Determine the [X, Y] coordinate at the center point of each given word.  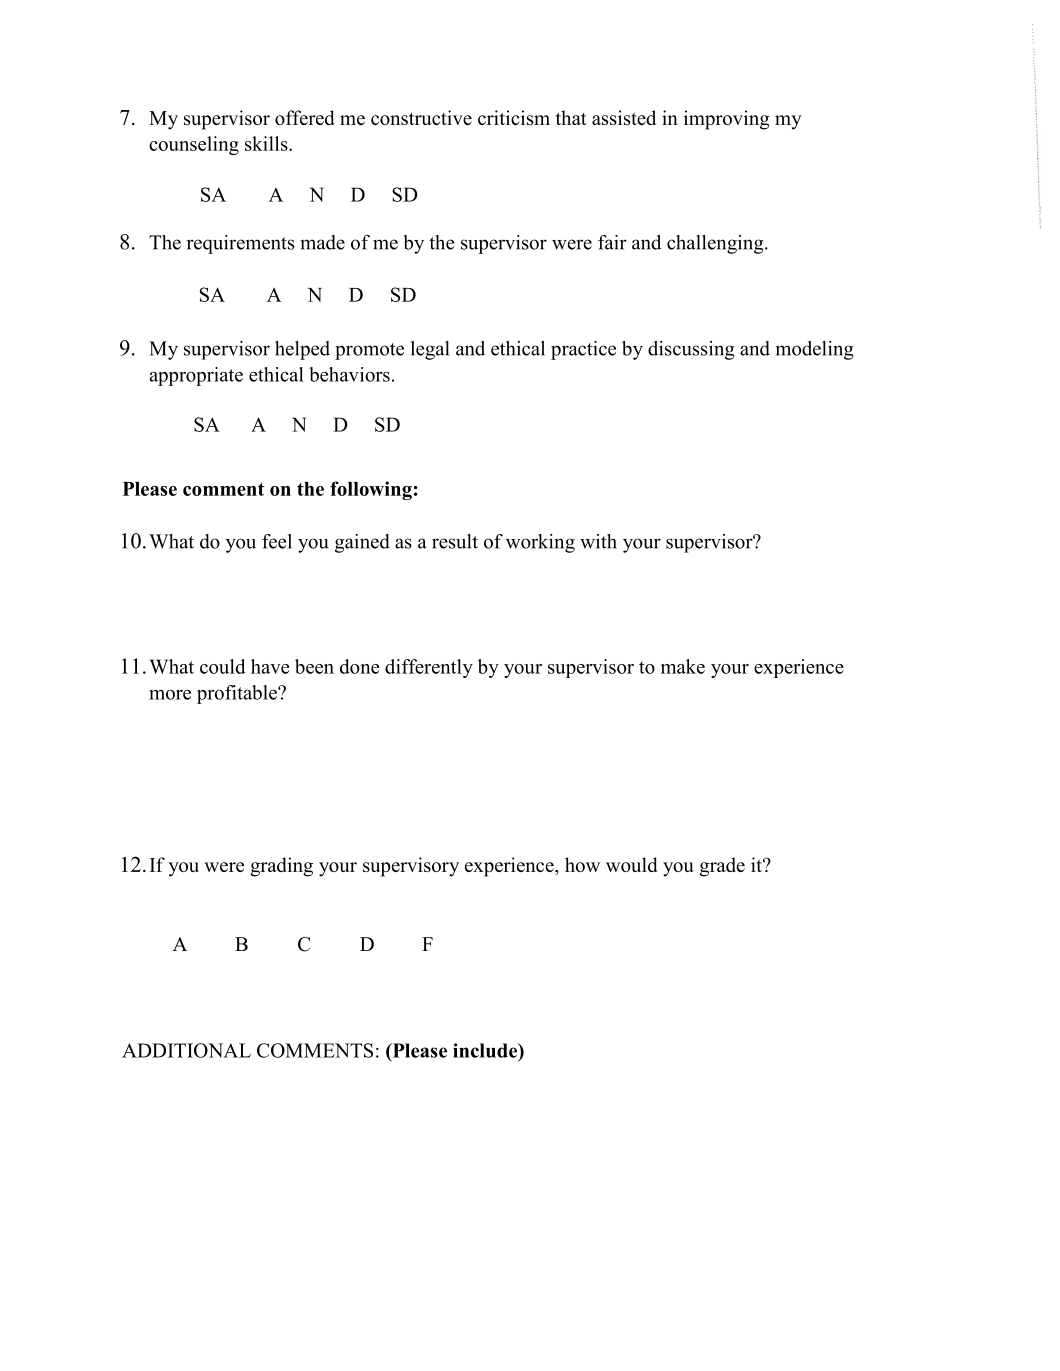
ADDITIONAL [186, 1050]
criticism [514, 117]
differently [429, 668]
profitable [238, 694]
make [683, 666]
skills [267, 143]
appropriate [196, 376]
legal [430, 350]
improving [727, 120]
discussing [691, 350]
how [582, 864]
